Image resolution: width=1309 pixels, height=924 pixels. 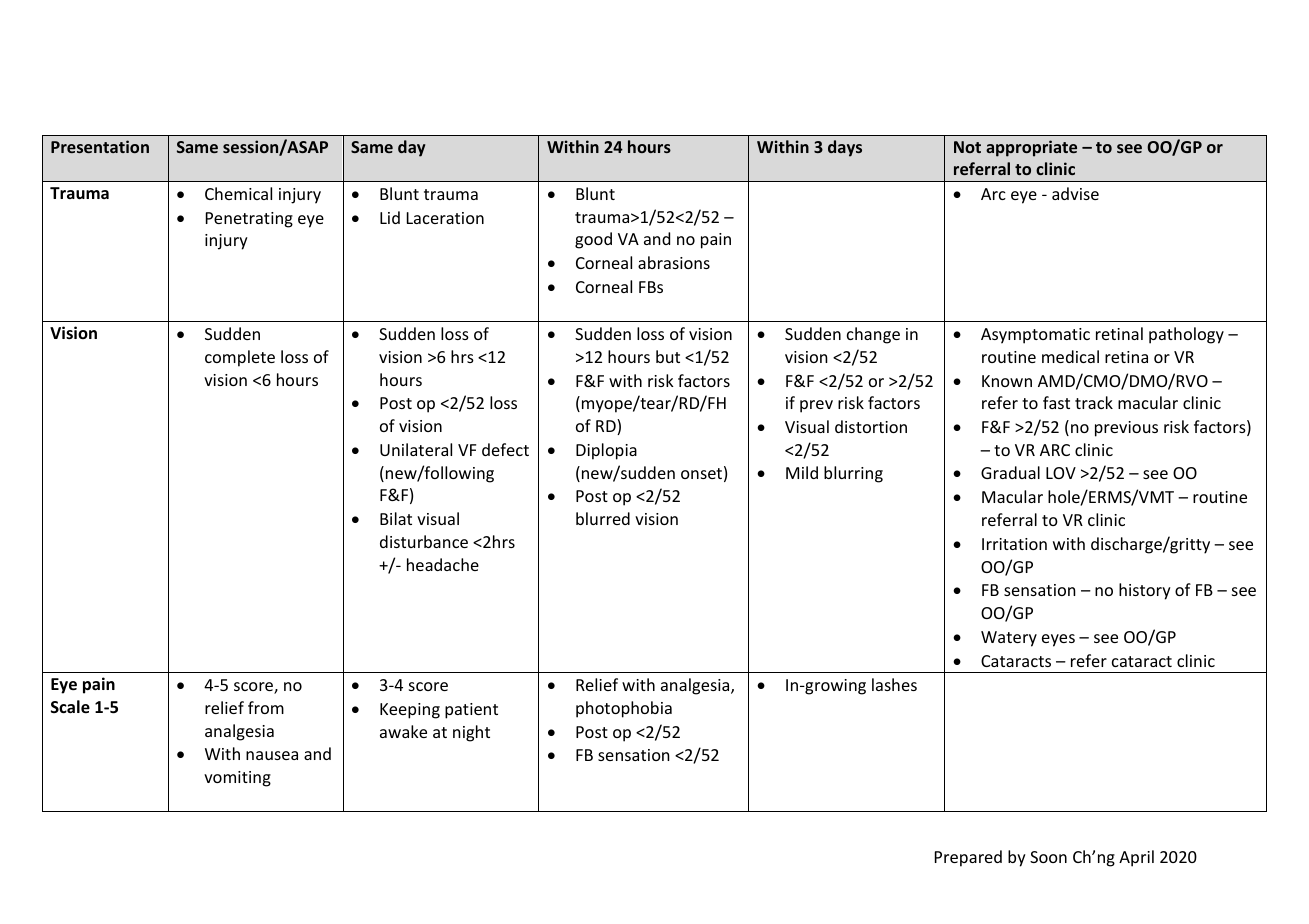 What do you see at coordinates (238, 193) in the page?
I see `Chemical` at bounding box center [238, 193].
